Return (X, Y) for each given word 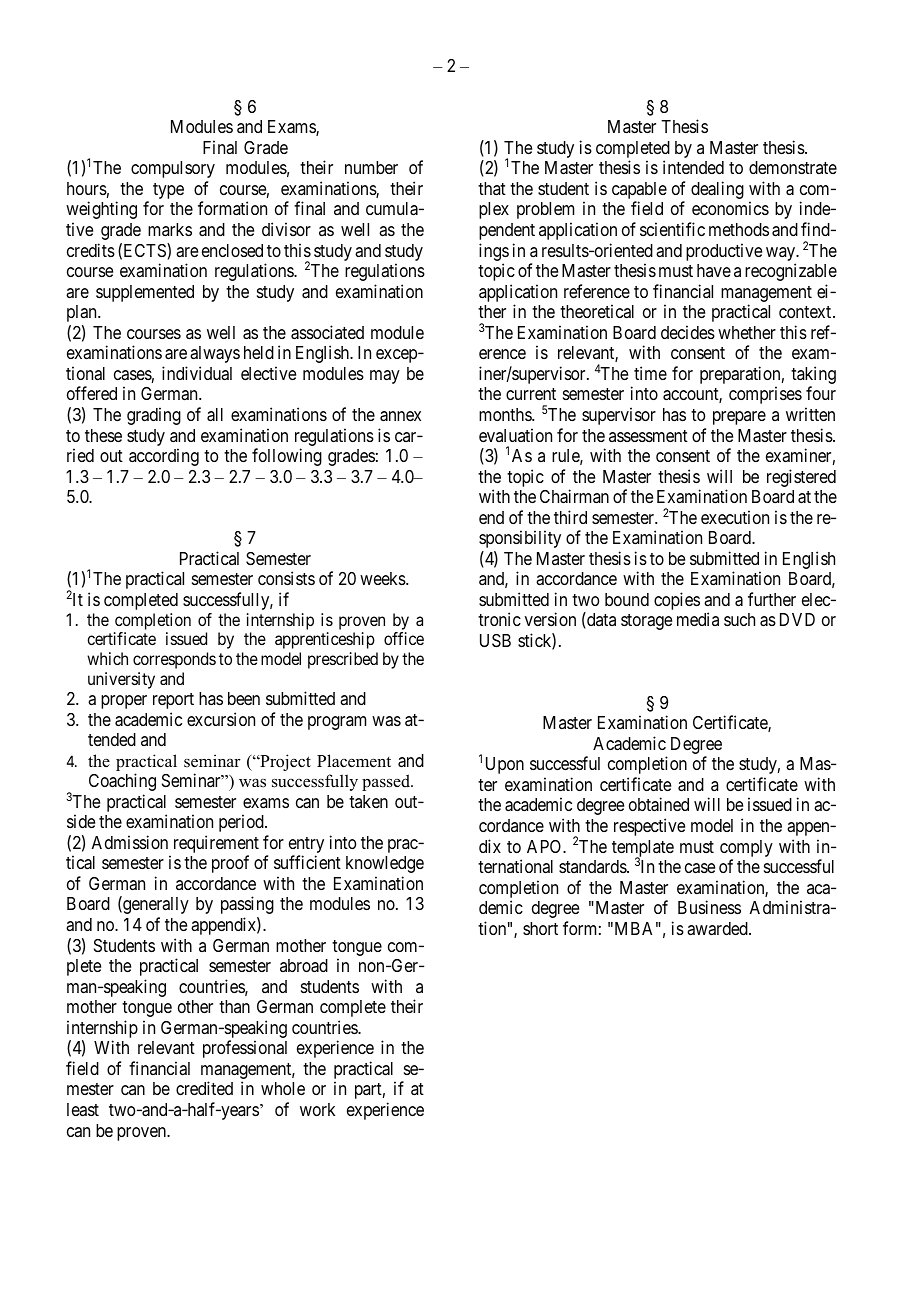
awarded (718, 928)
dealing (717, 190)
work (317, 1109)
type (168, 191)
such (739, 619)
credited (204, 1088)
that (492, 188)
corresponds (174, 660)
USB (495, 640)
